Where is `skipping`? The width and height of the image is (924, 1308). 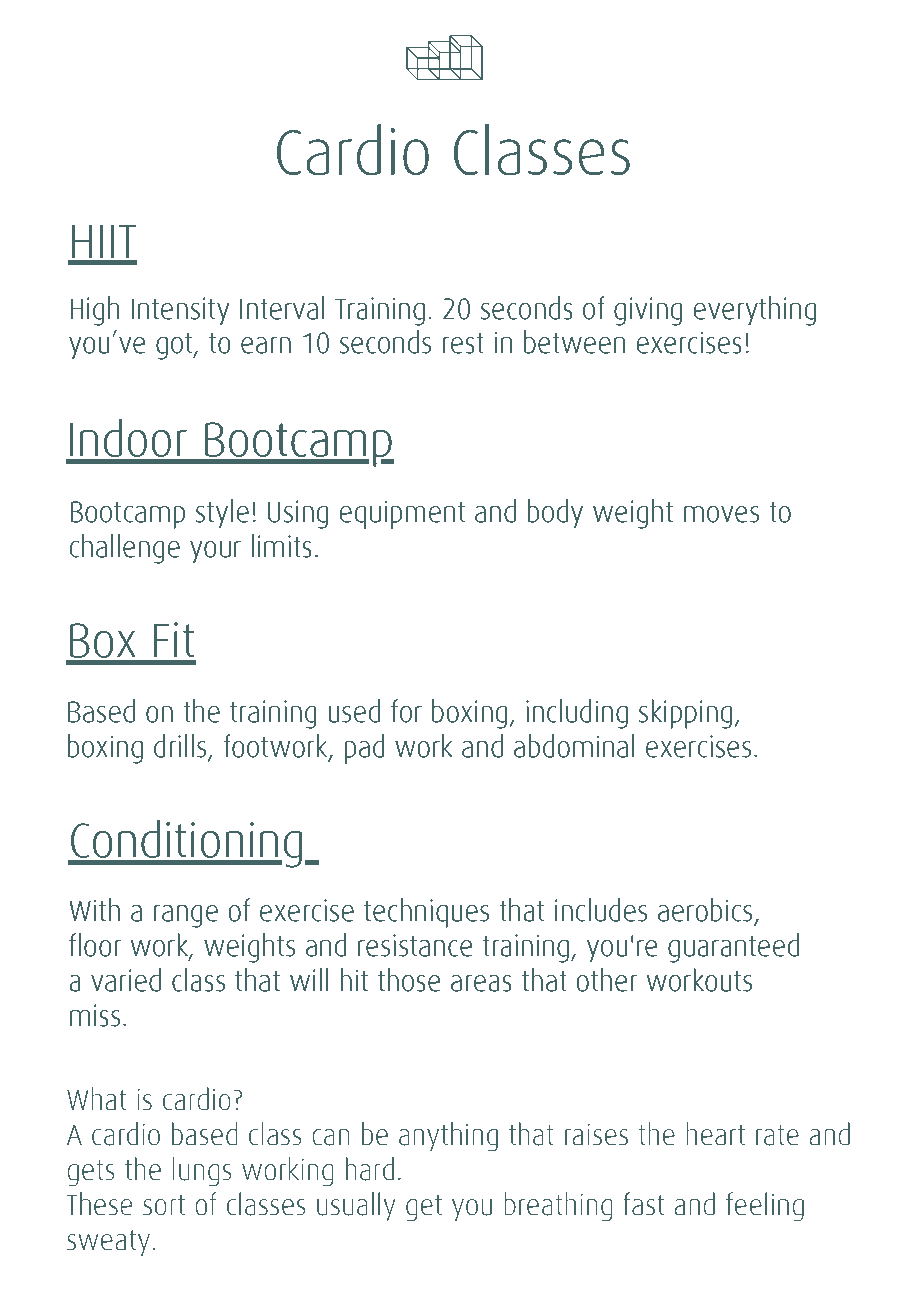 skipping is located at coordinates (685, 714).
